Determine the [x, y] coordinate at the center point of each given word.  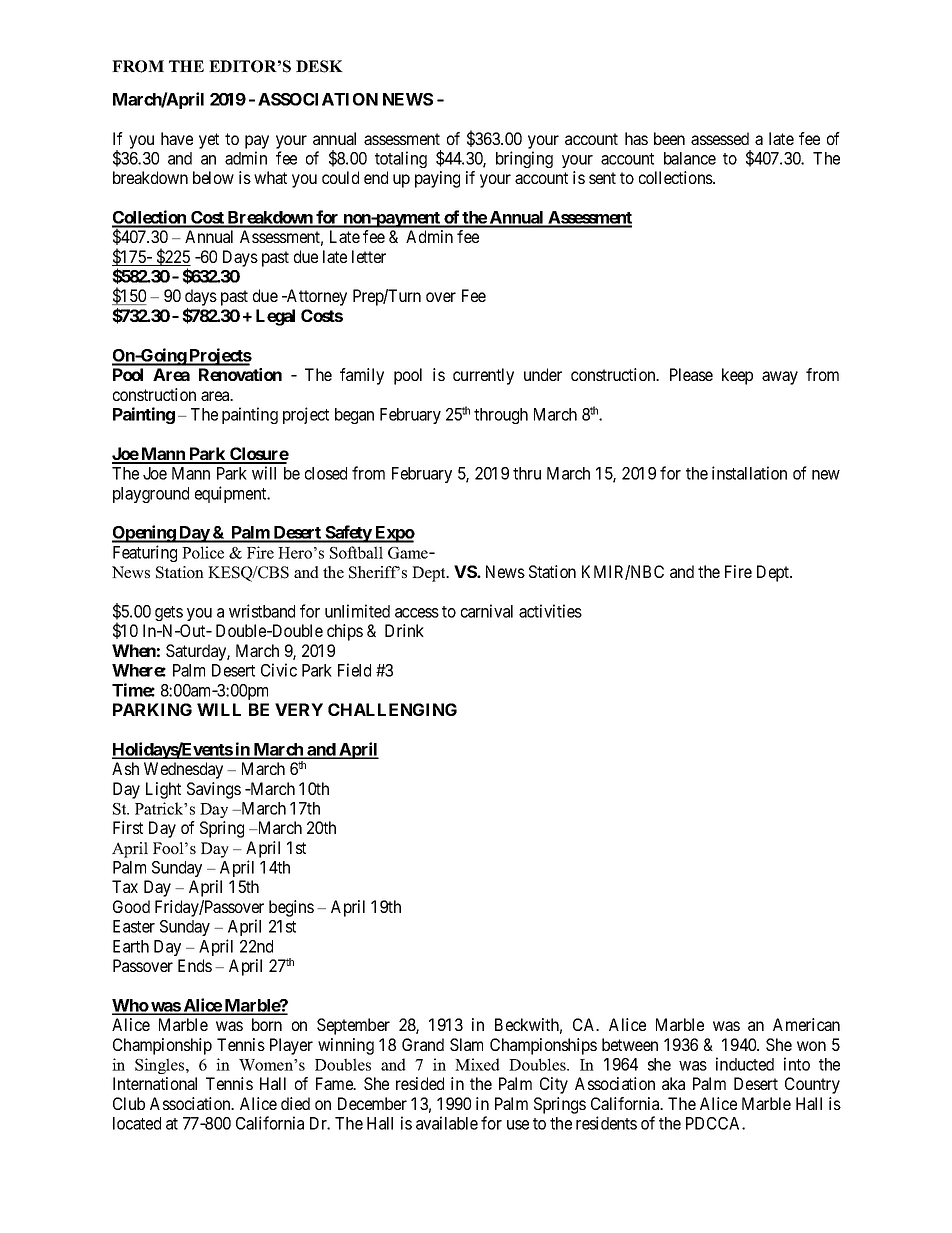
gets [169, 613]
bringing [524, 159]
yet [209, 141]
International [155, 1083]
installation [749, 473]
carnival [487, 611]
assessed [720, 138]
